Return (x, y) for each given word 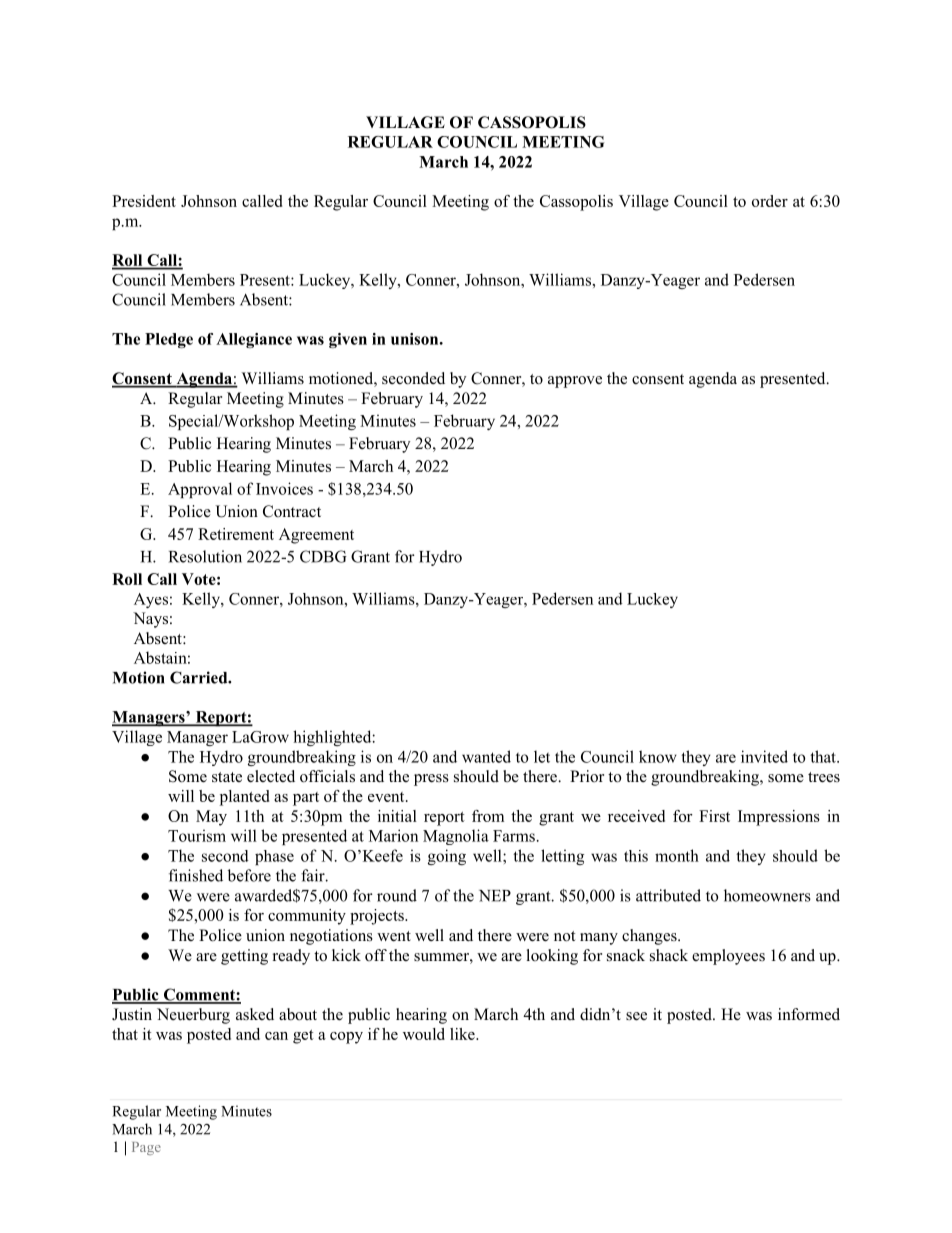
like (463, 1034)
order (770, 201)
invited (764, 756)
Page (146, 1148)
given (348, 340)
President (144, 201)
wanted (486, 756)
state (227, 777)
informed (809, 1014)
